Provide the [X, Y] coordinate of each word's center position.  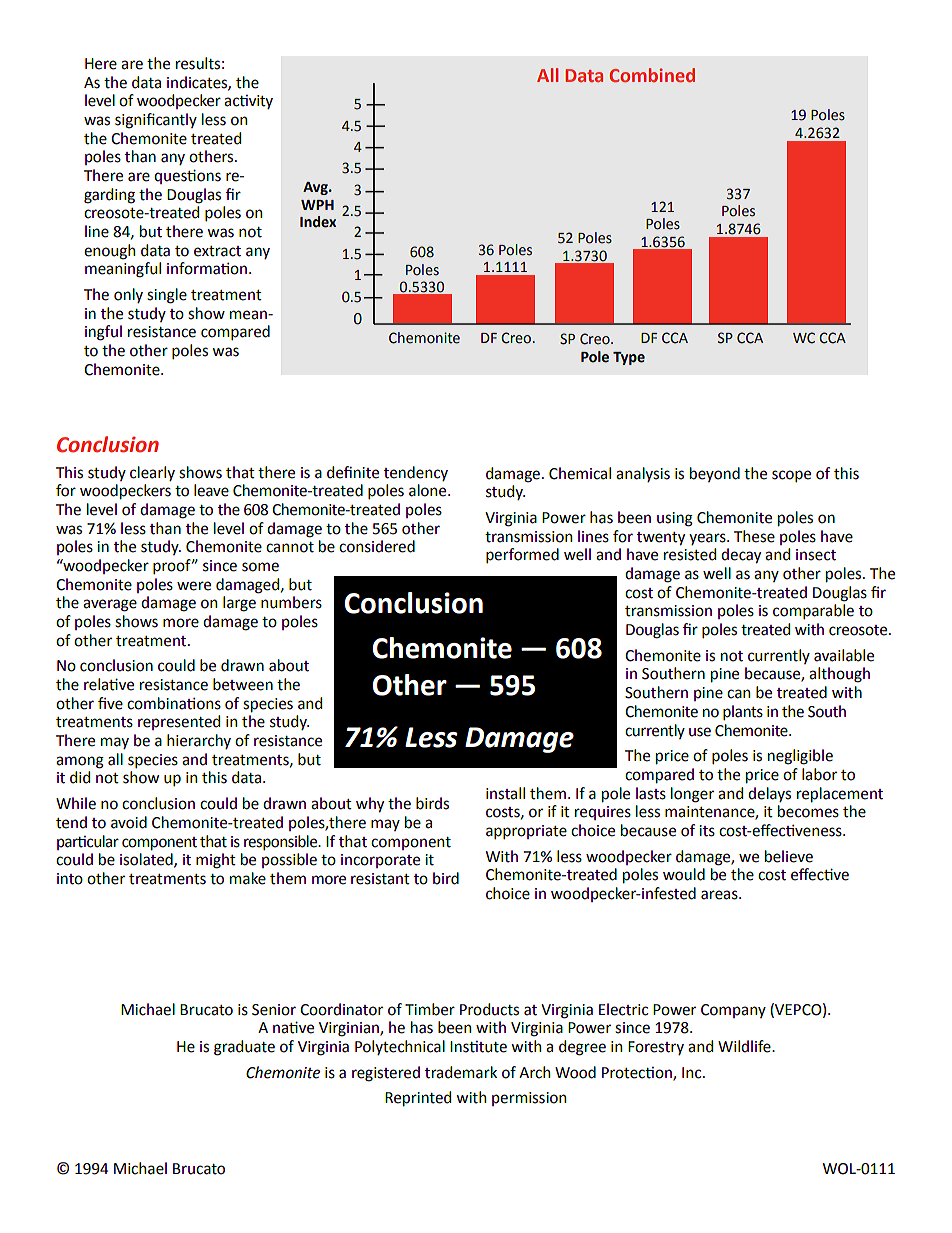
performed [522, 555]
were [194, 586]
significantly [156, 121]
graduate [244, 1048]
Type [629, 358]
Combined [652, 75]
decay [741, 556]
